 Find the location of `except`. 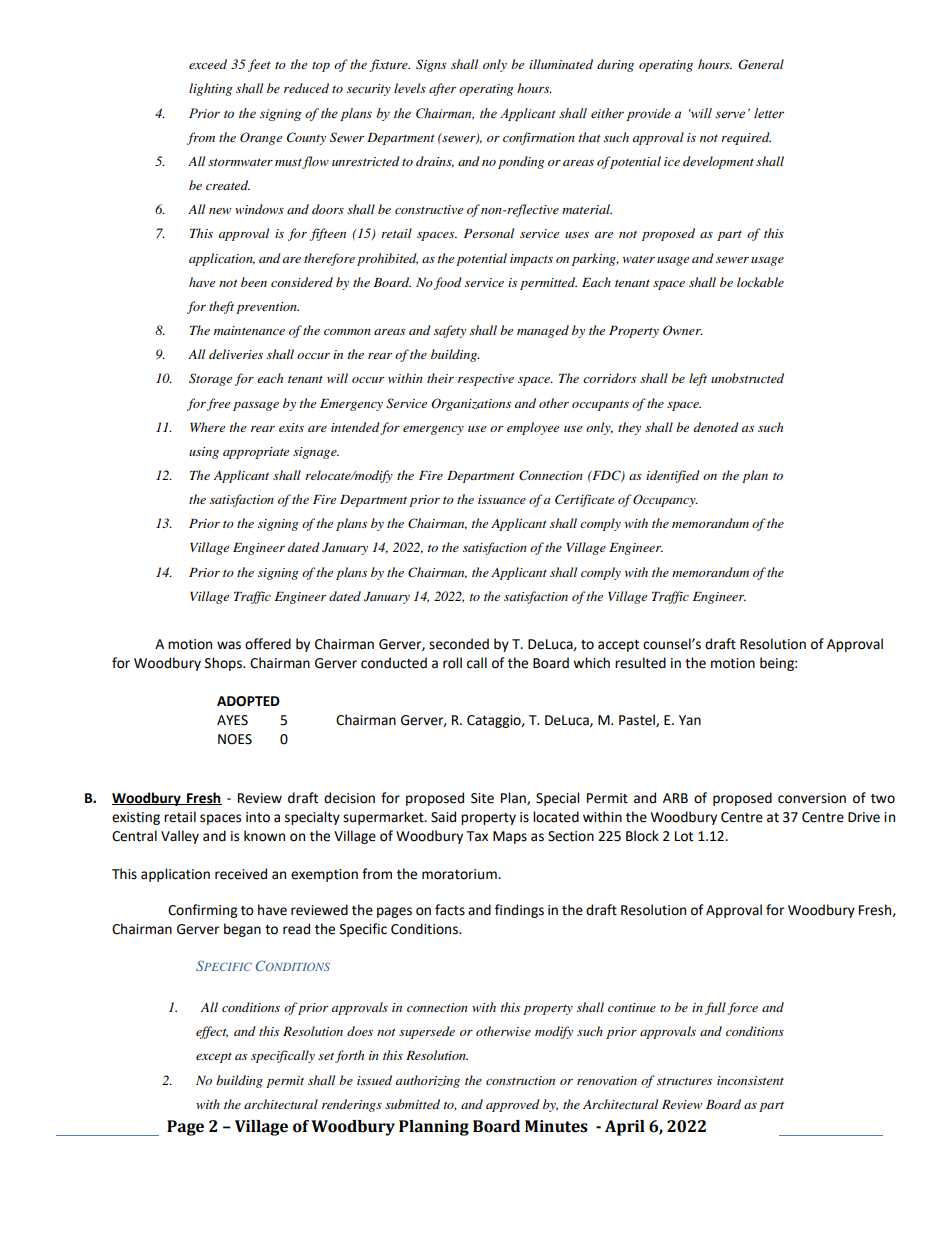

except is located at coordinates (214, 1057).
